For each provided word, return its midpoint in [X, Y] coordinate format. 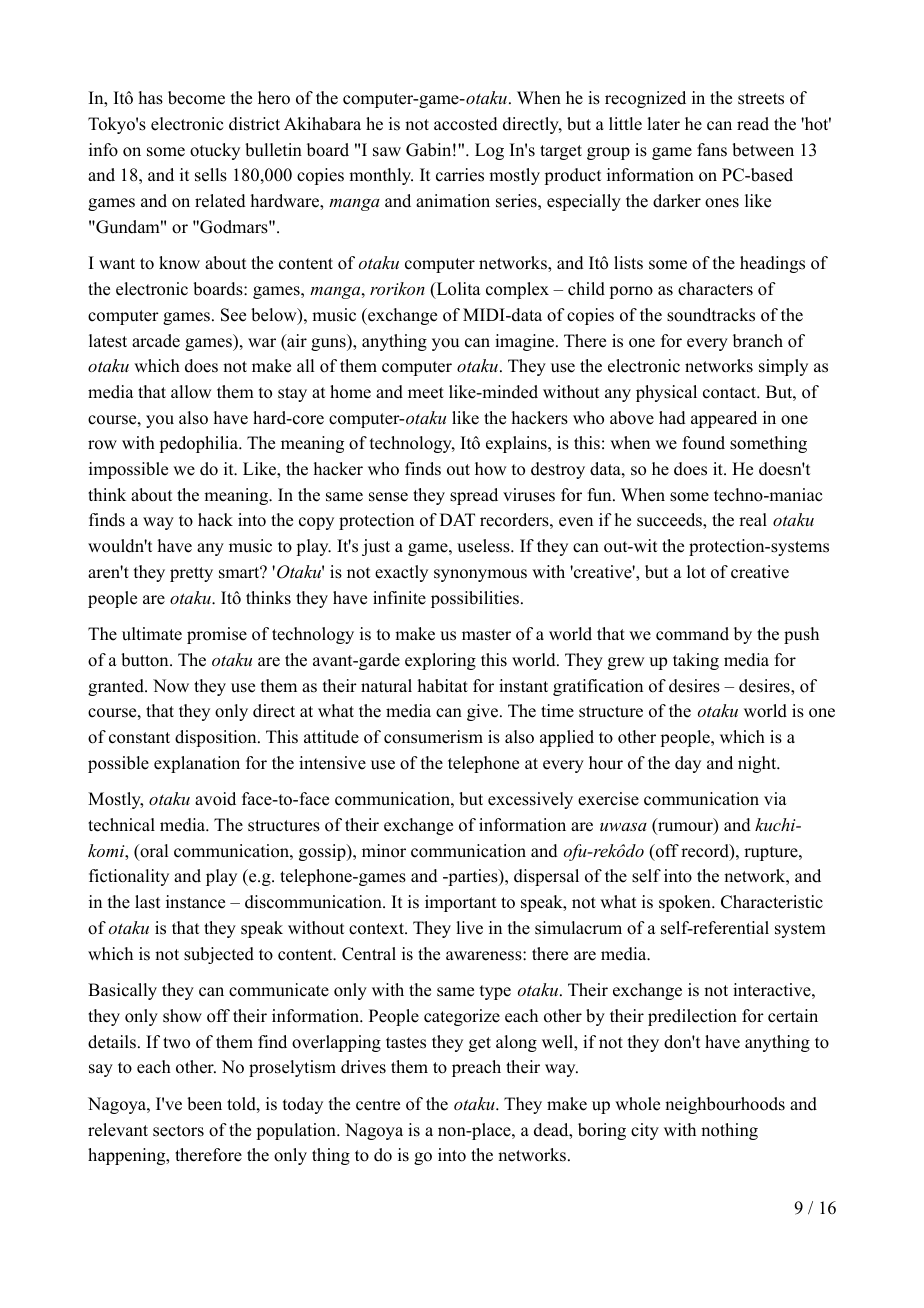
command [692, 634]
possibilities [475, 599]
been [204, 1104]
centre [378, 1105]
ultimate [152, 634]
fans [712, 150]
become [196, 98]
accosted [466, 124]
